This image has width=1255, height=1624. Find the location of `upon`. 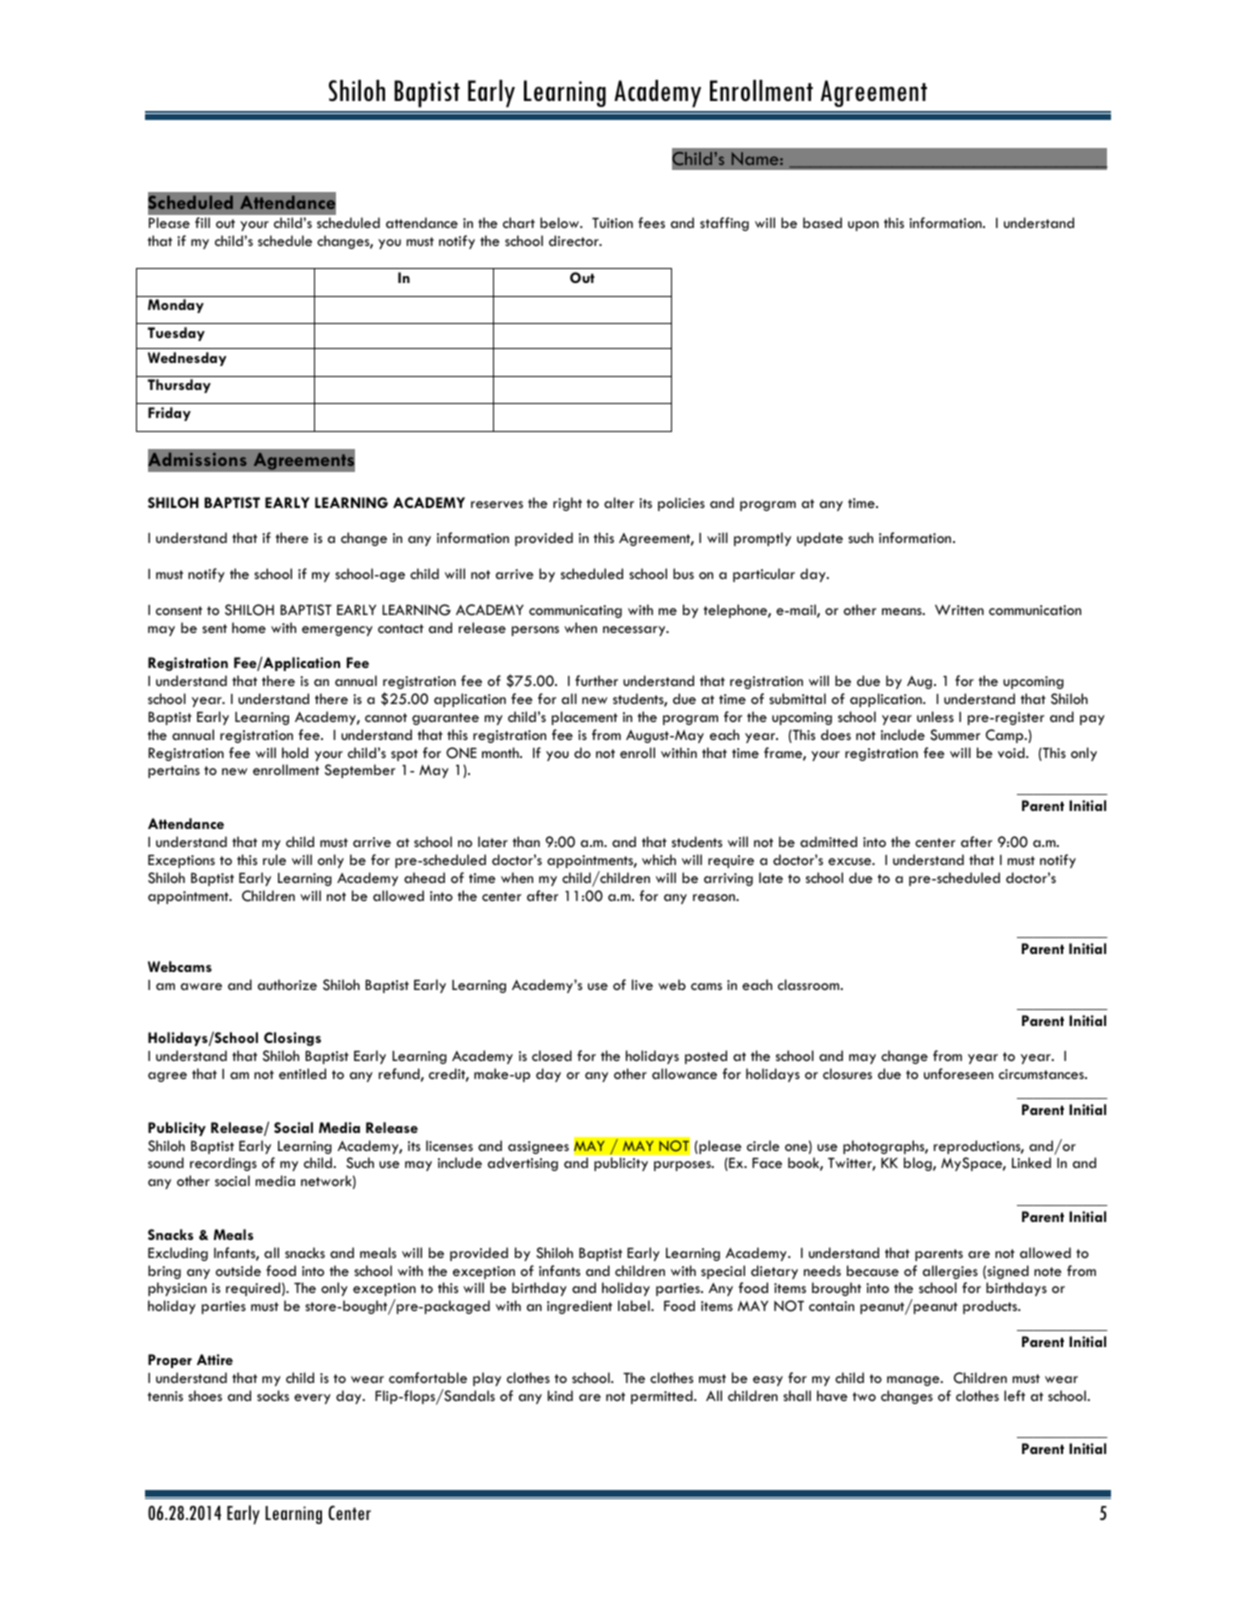

upon is located at coordinates (863, 226).
